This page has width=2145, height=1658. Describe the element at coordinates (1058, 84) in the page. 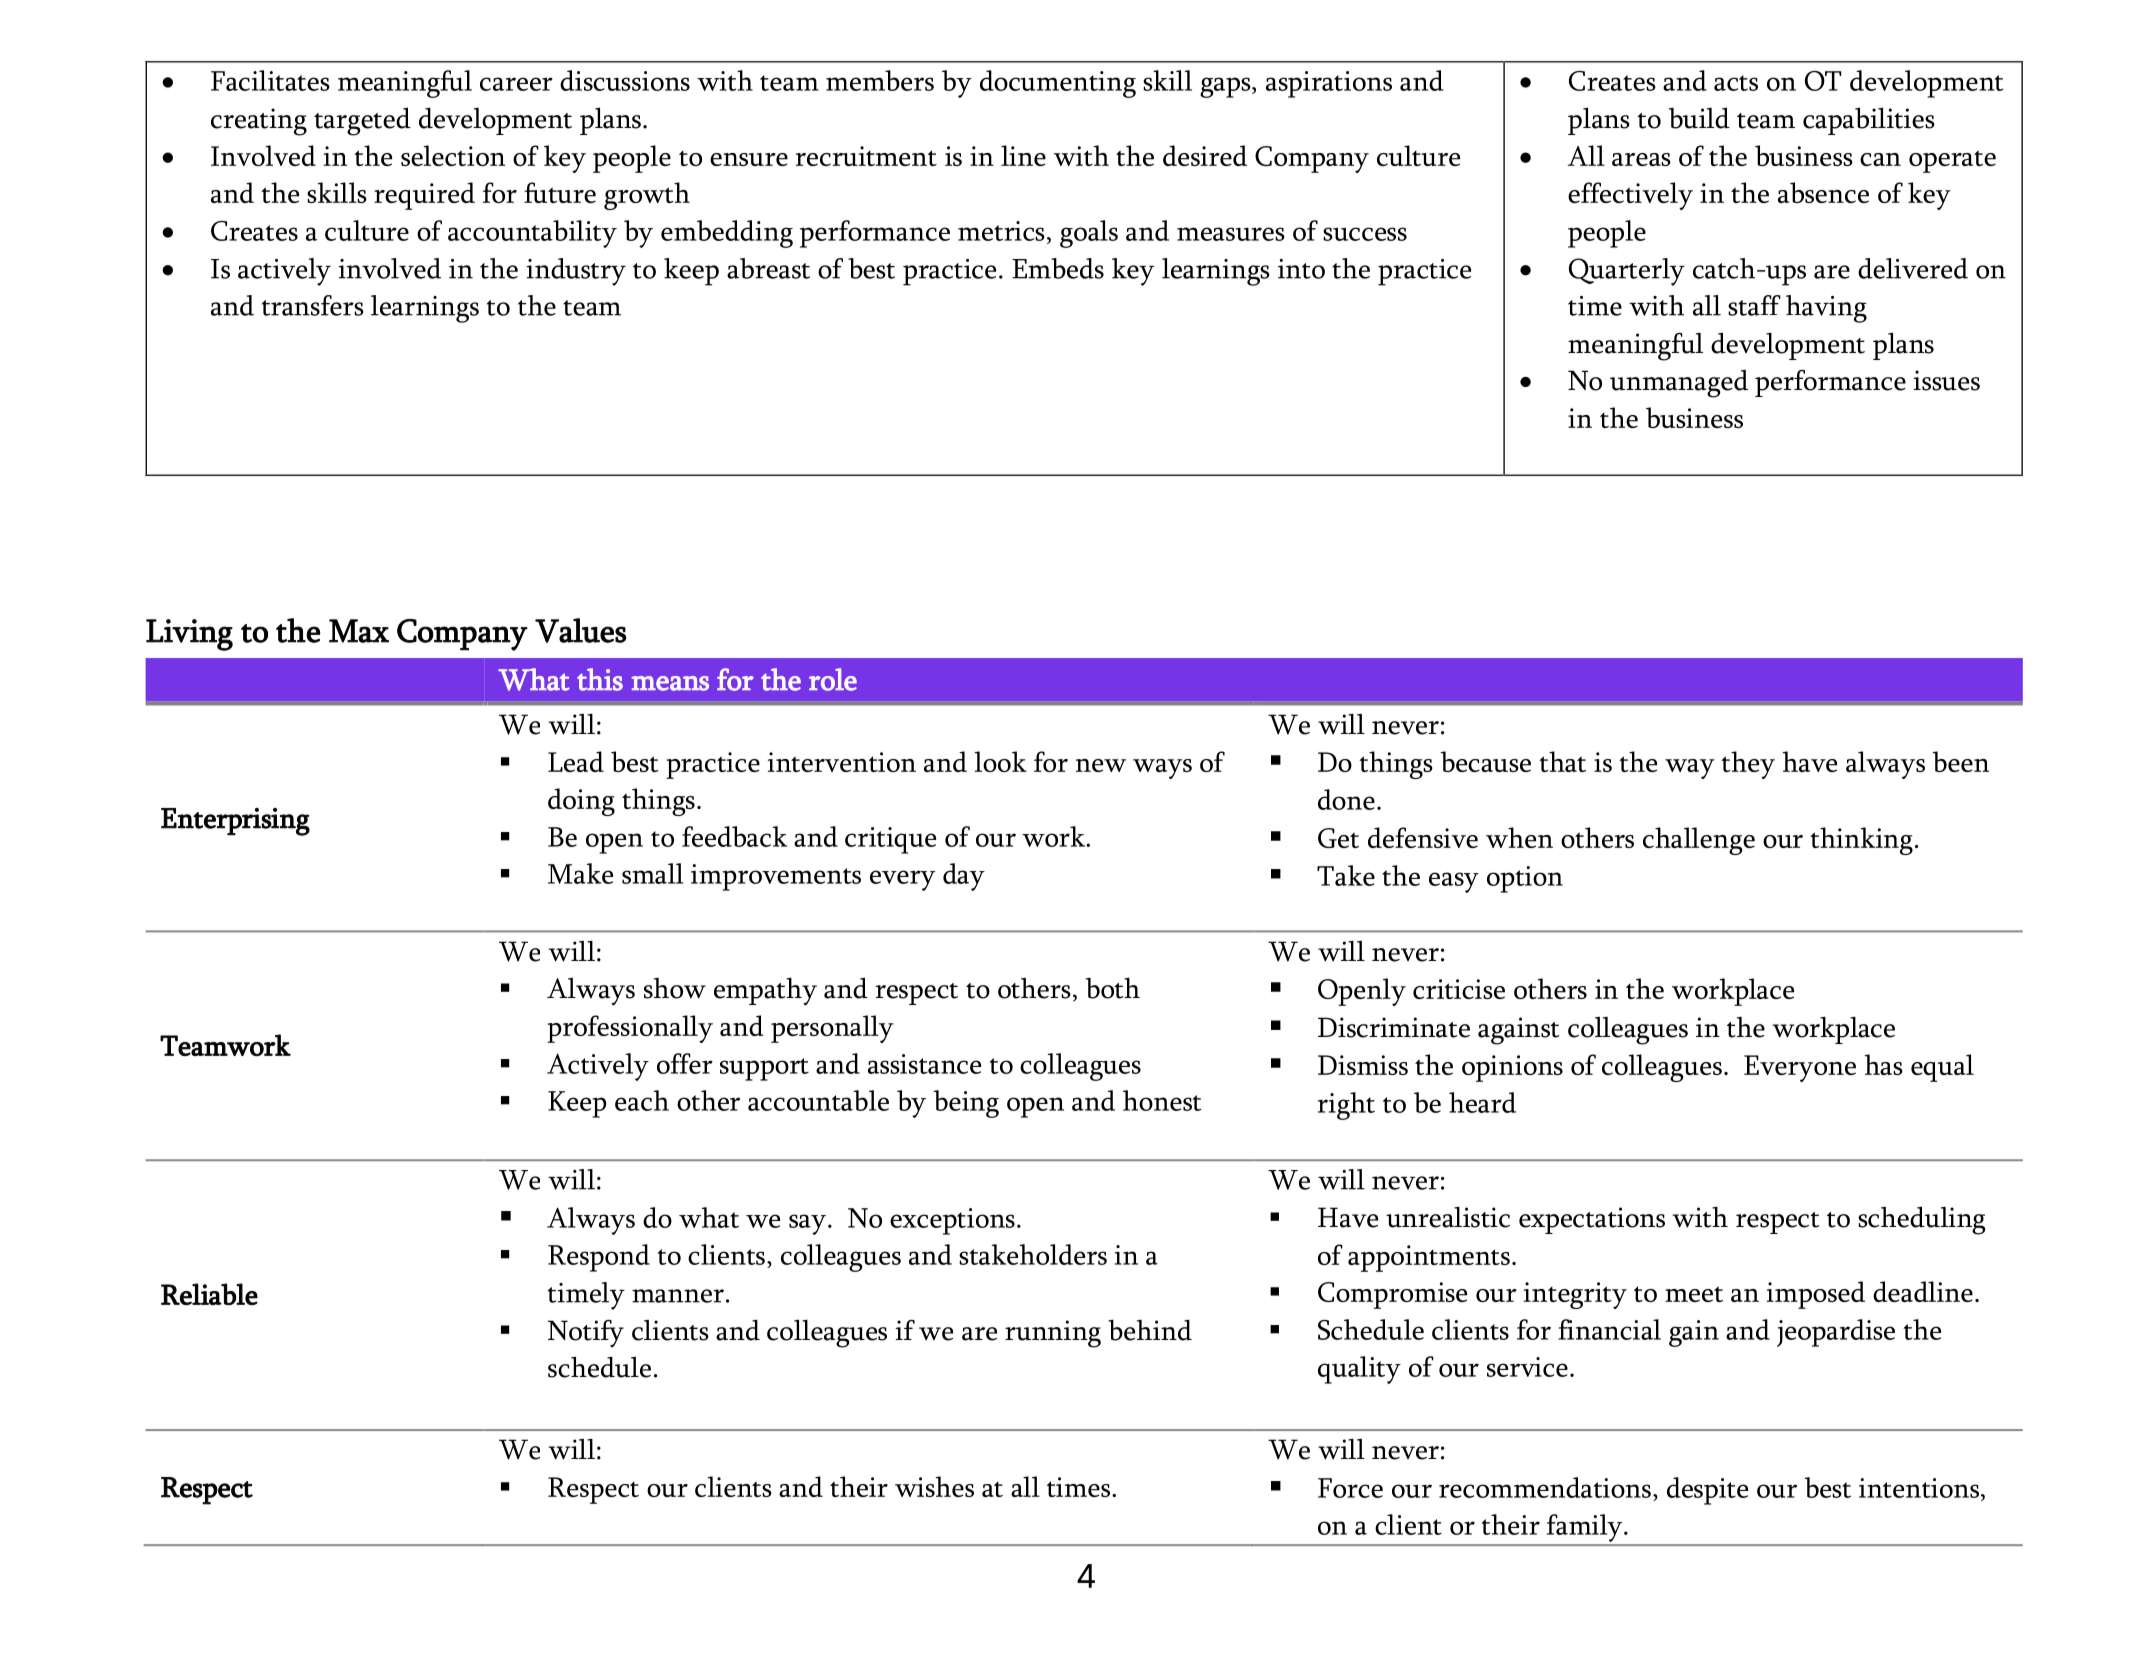

I see `documenting` at that location.
